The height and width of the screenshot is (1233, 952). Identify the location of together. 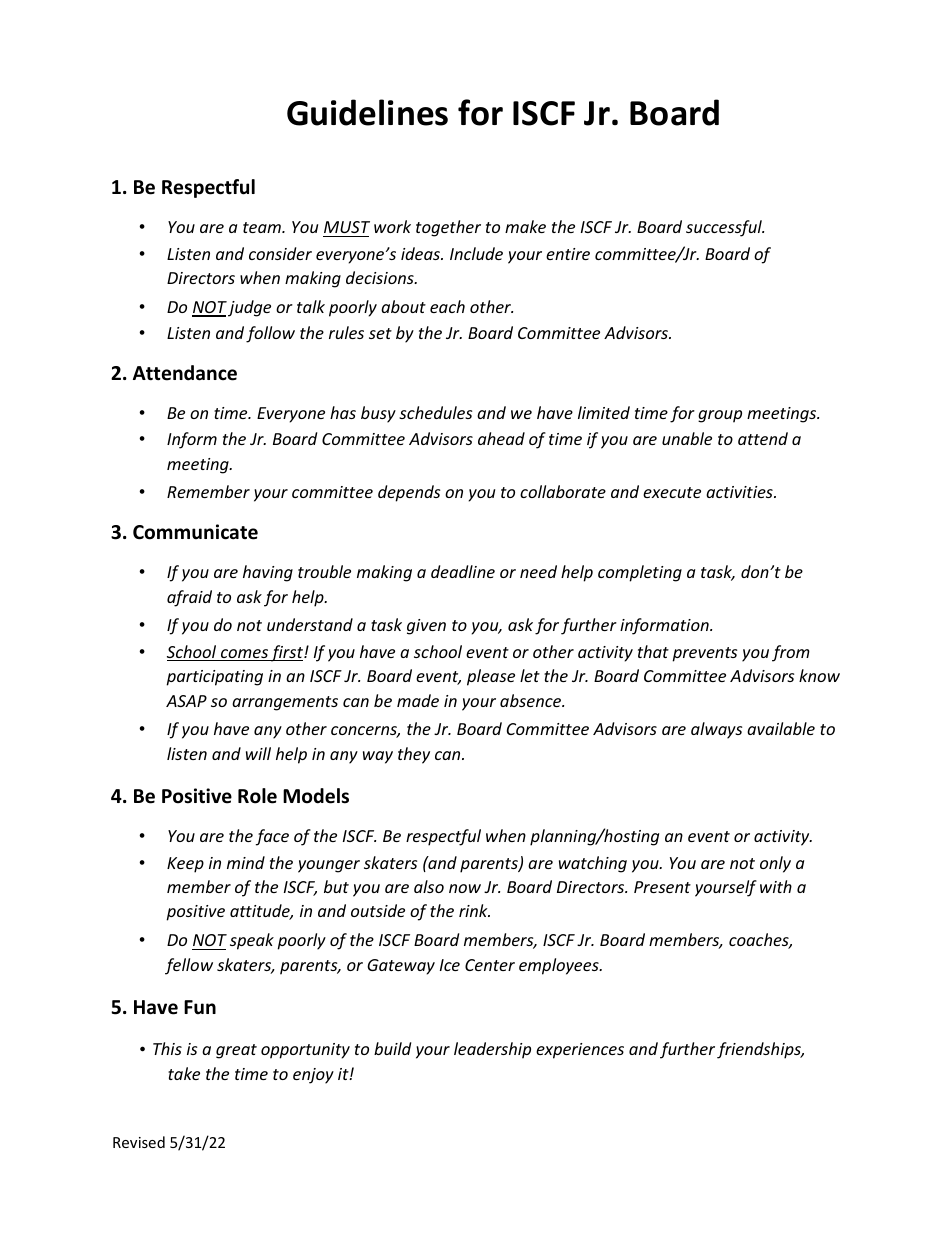
(448, 228).
